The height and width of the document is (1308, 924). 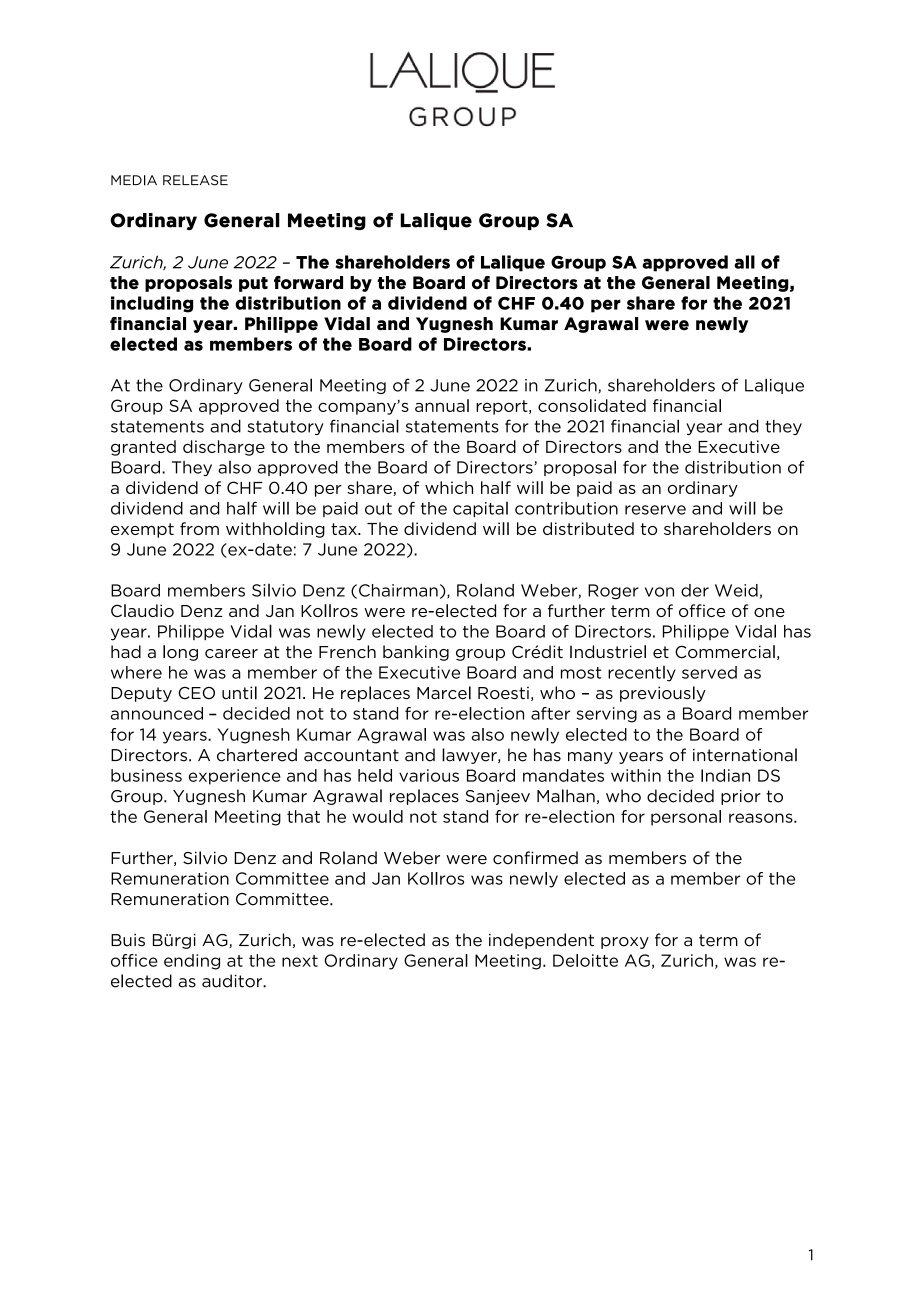 What do you see at coordinates (308, 283) in the document?
I see `forward` at bounding box center [308, 283].
